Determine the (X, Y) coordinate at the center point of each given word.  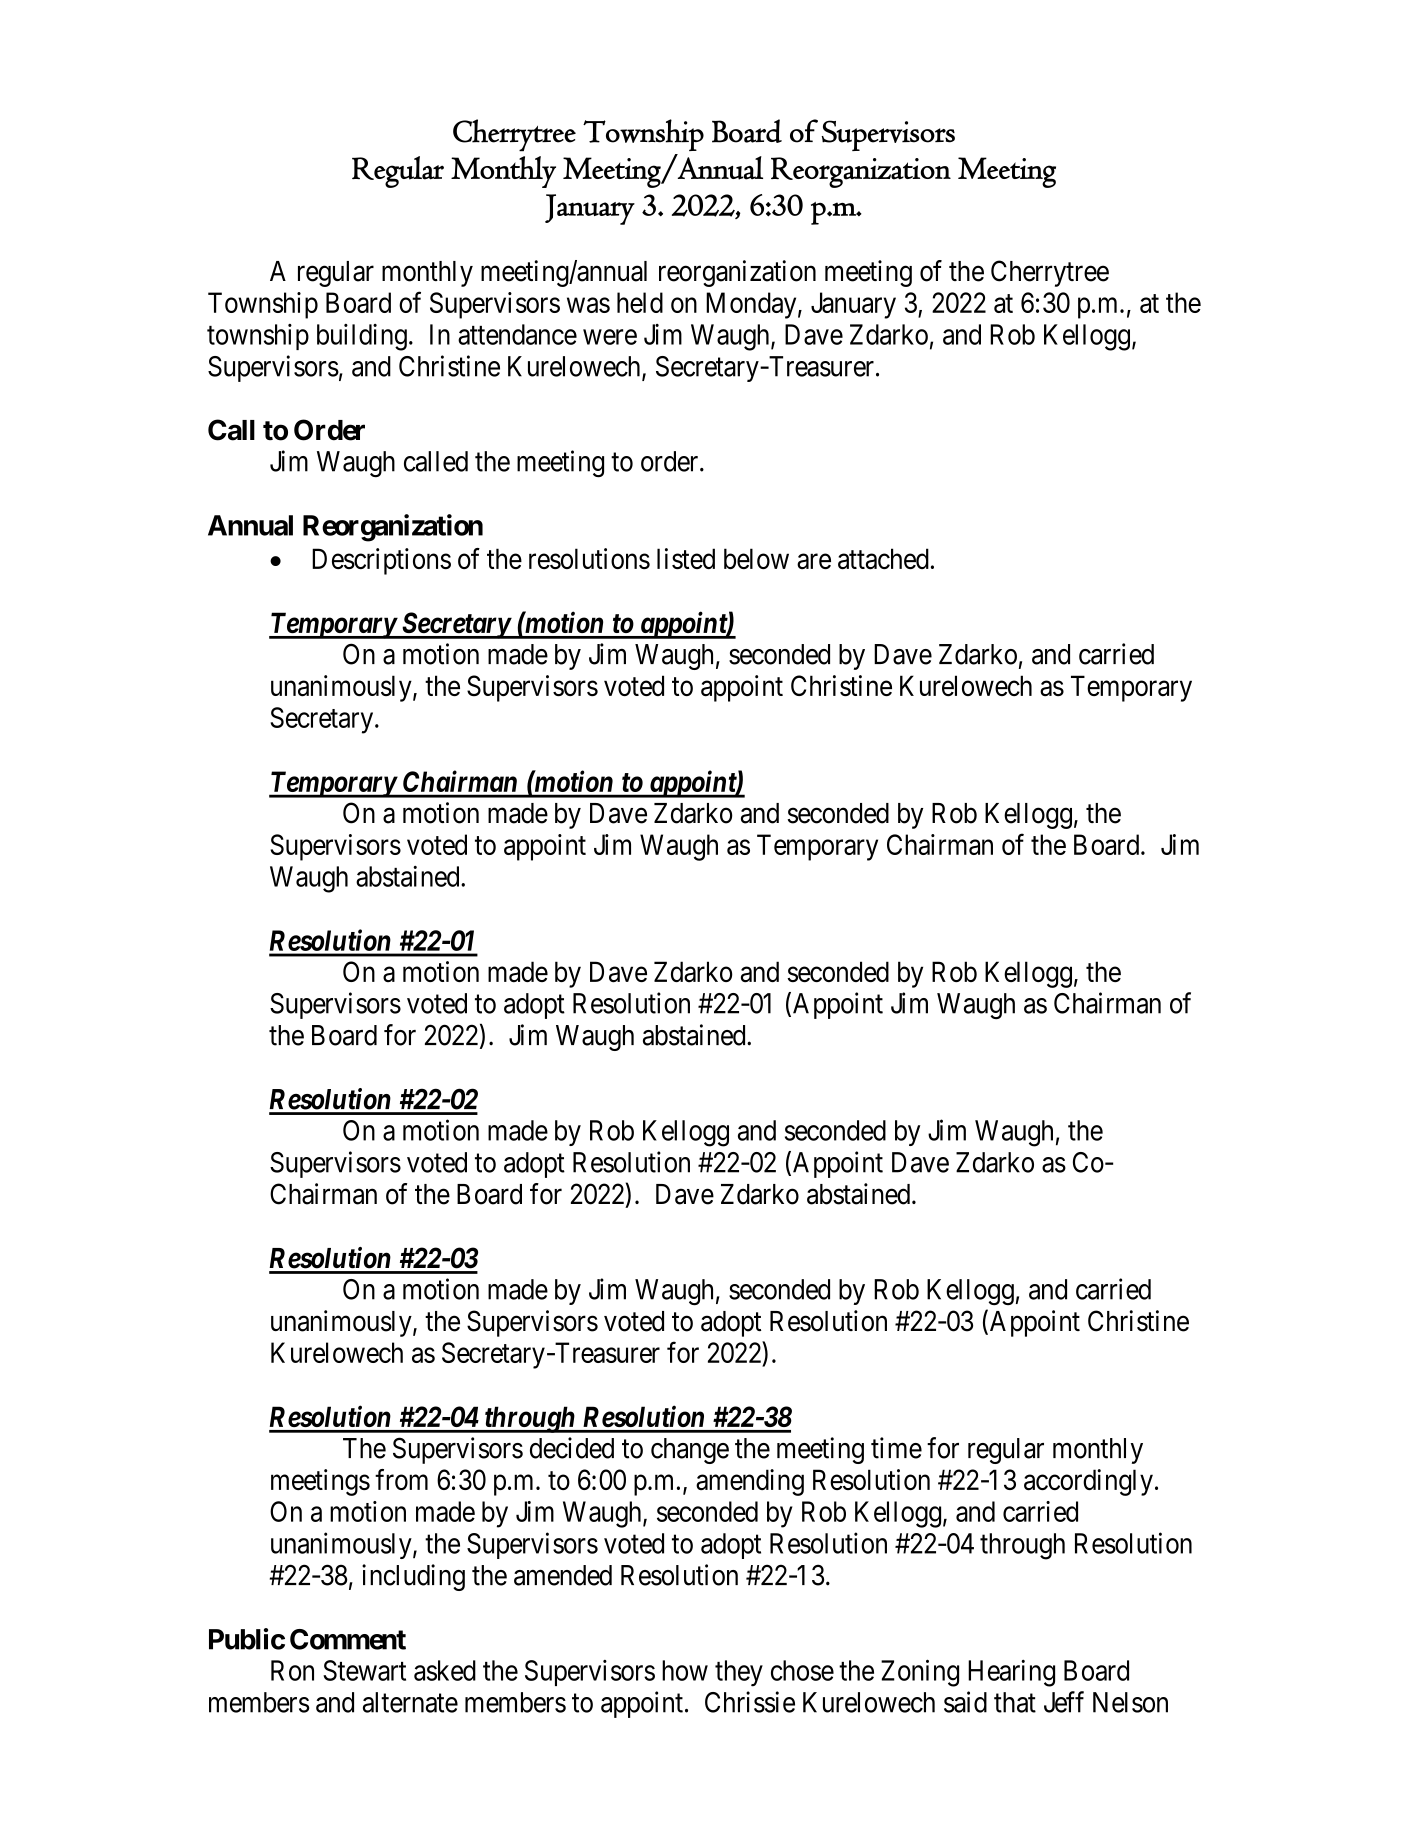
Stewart (364, 1670)
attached (883, 559)
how (685, 1670)
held (640, 302)
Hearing (1011, 1673)
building (362, 337)
